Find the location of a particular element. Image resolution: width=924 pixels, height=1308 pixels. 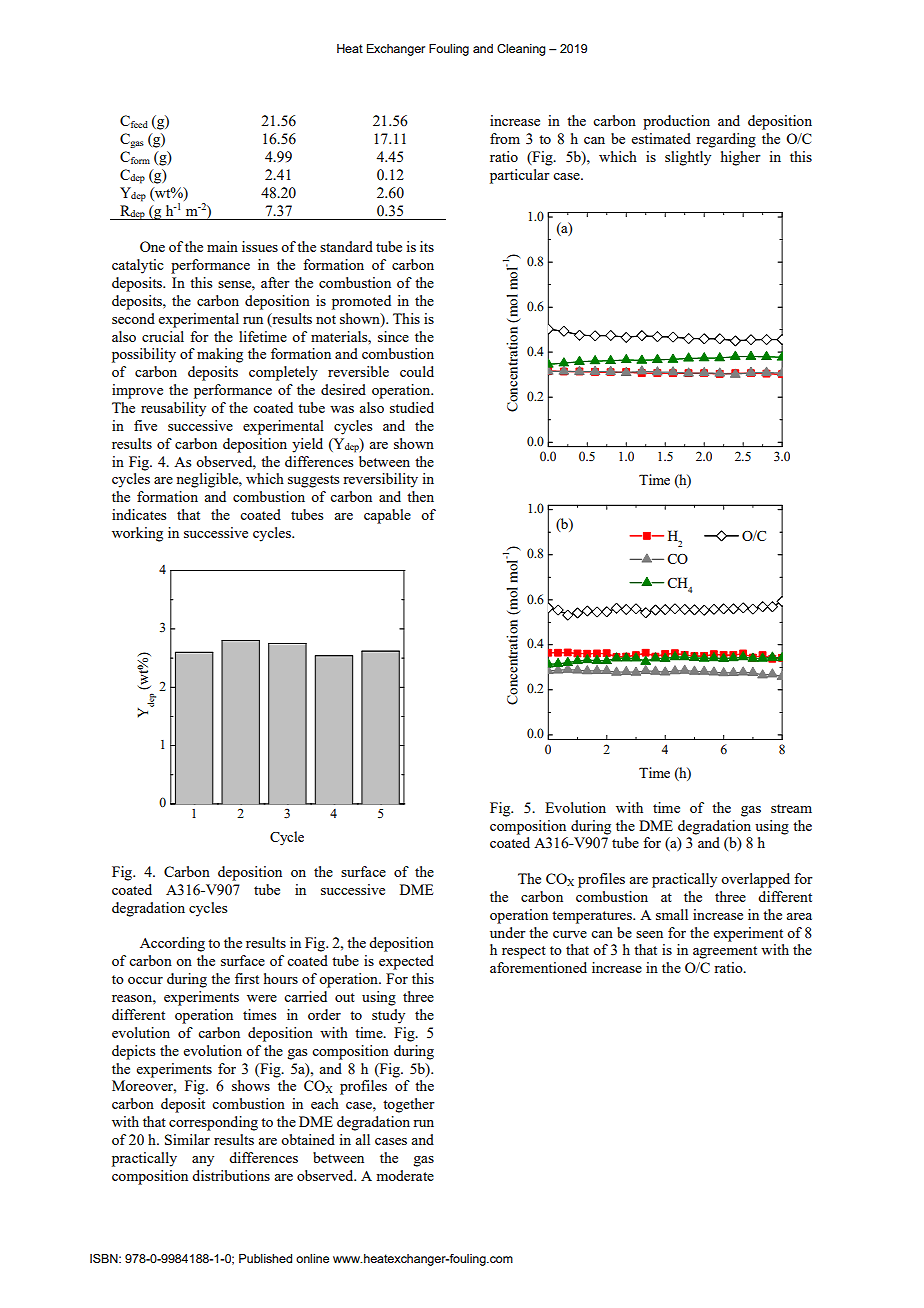

agreement is located at coordinates (725, 952).
